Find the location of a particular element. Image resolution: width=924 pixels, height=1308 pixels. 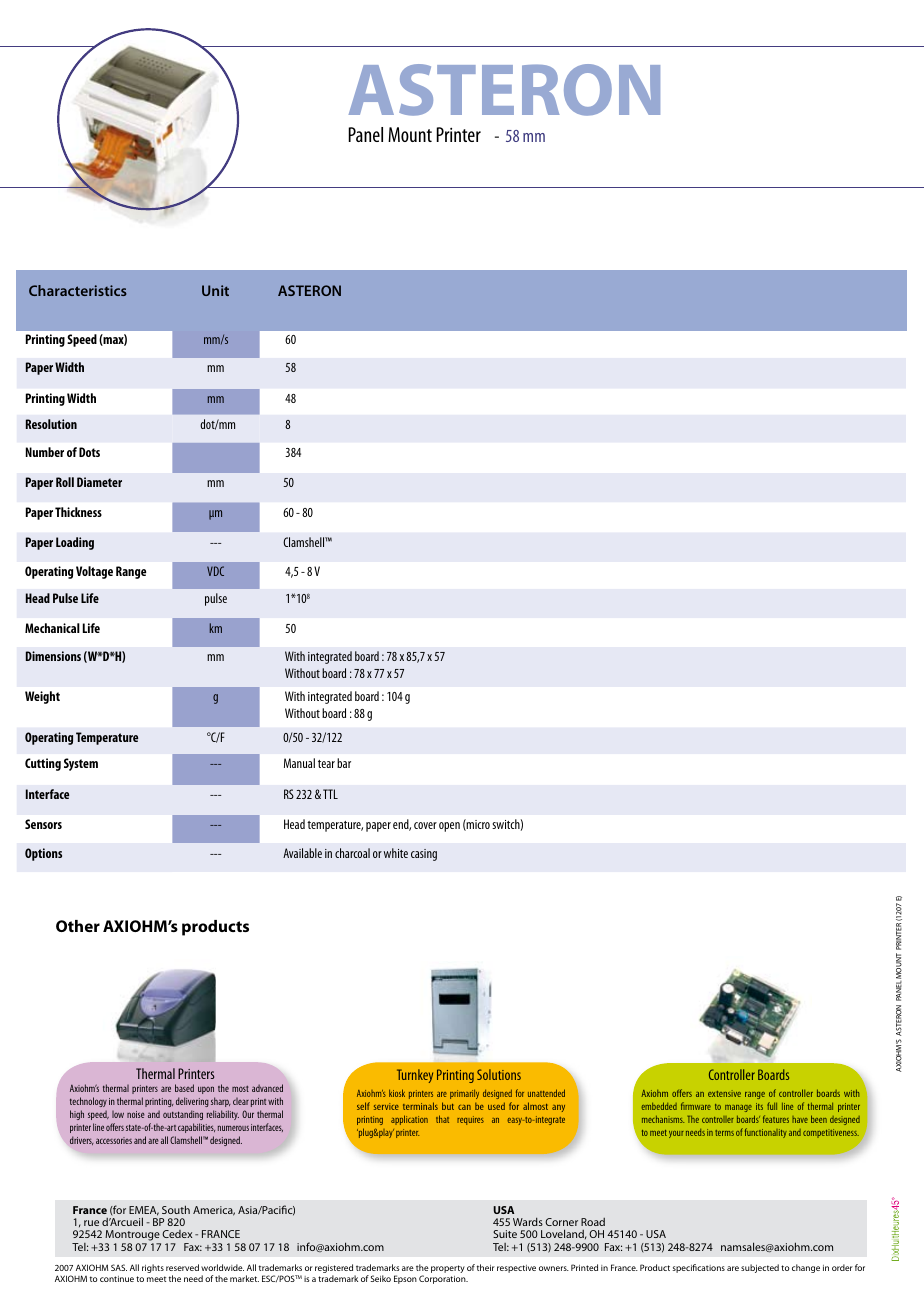

VDC is located at coordinates (215, 571).
